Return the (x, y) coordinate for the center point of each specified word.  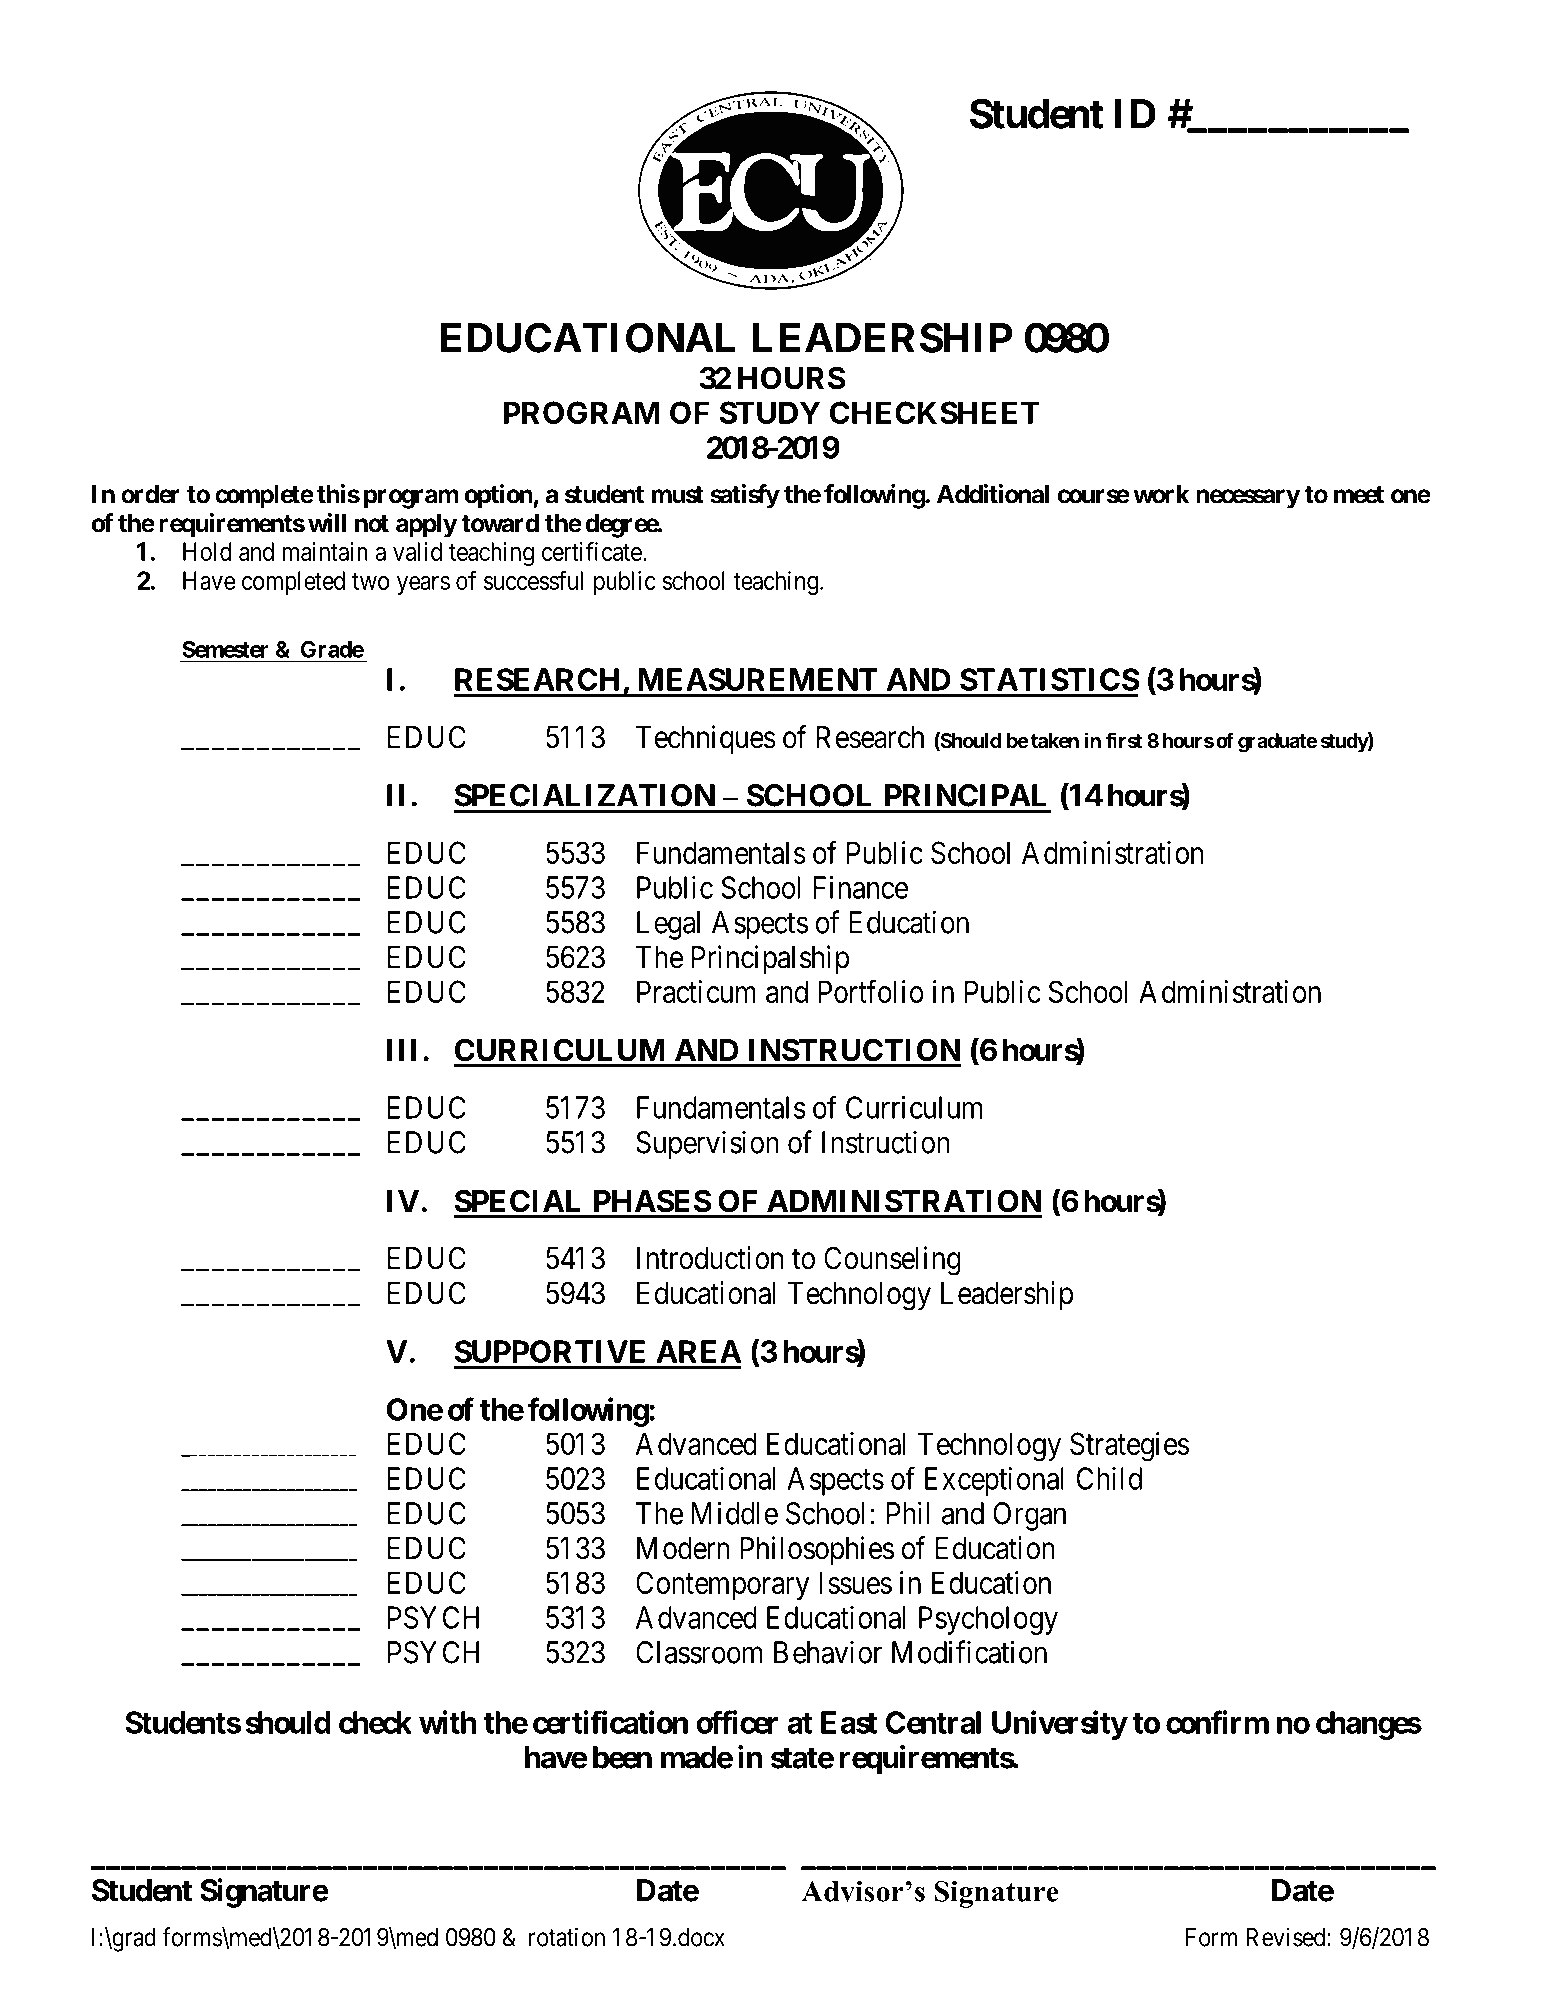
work (1161, 494)
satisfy (745, 496)
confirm (1217, 1722)
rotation (567, 1937)
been (622, 1757)
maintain (325, 551)
